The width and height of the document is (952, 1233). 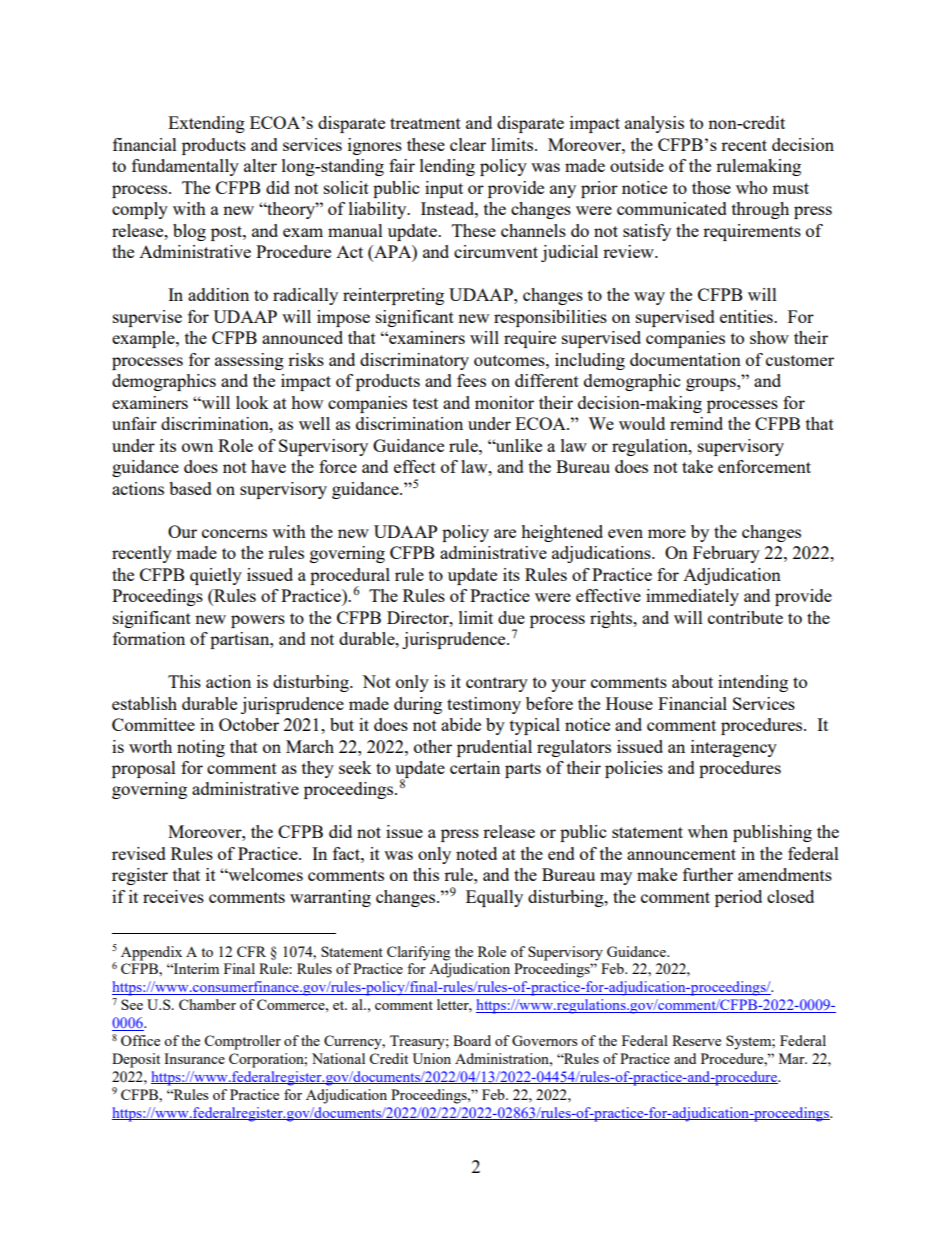 What do you see at coordinates (173, 896) in the document?
I see `receives` at bounding box center [173, 896].
